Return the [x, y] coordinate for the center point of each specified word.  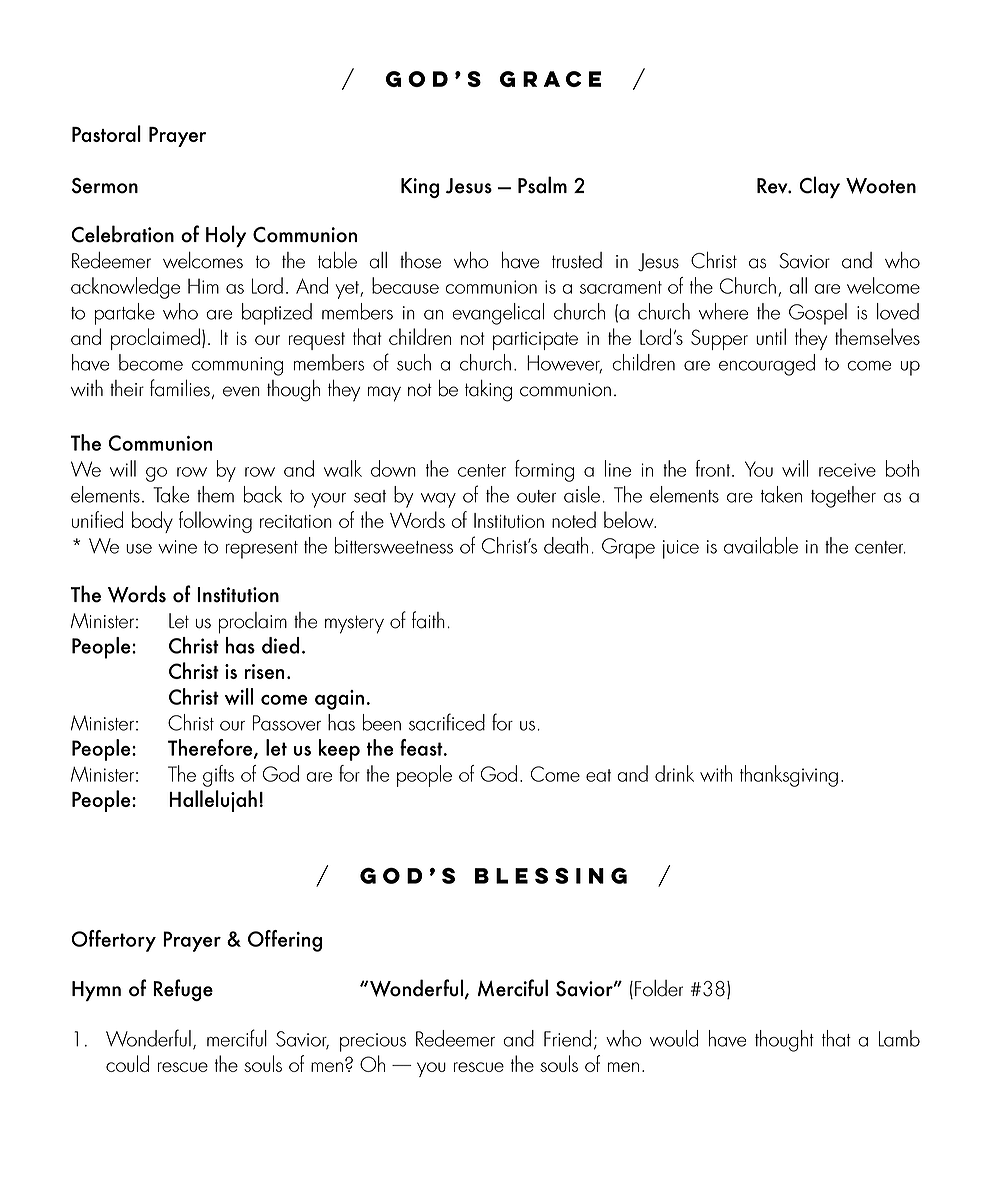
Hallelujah [213, 801]
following [215, 522]
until [771, 336]
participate [535, 341]
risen [265, 671]
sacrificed [447, 722]
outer [536, 496]
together [843, 497]
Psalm [542, 185]
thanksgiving [789, 776]
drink [674, 773]
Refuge [183, 990]
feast [422, 747]
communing [237, 366]
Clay [819, 187]
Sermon [105, 186]
